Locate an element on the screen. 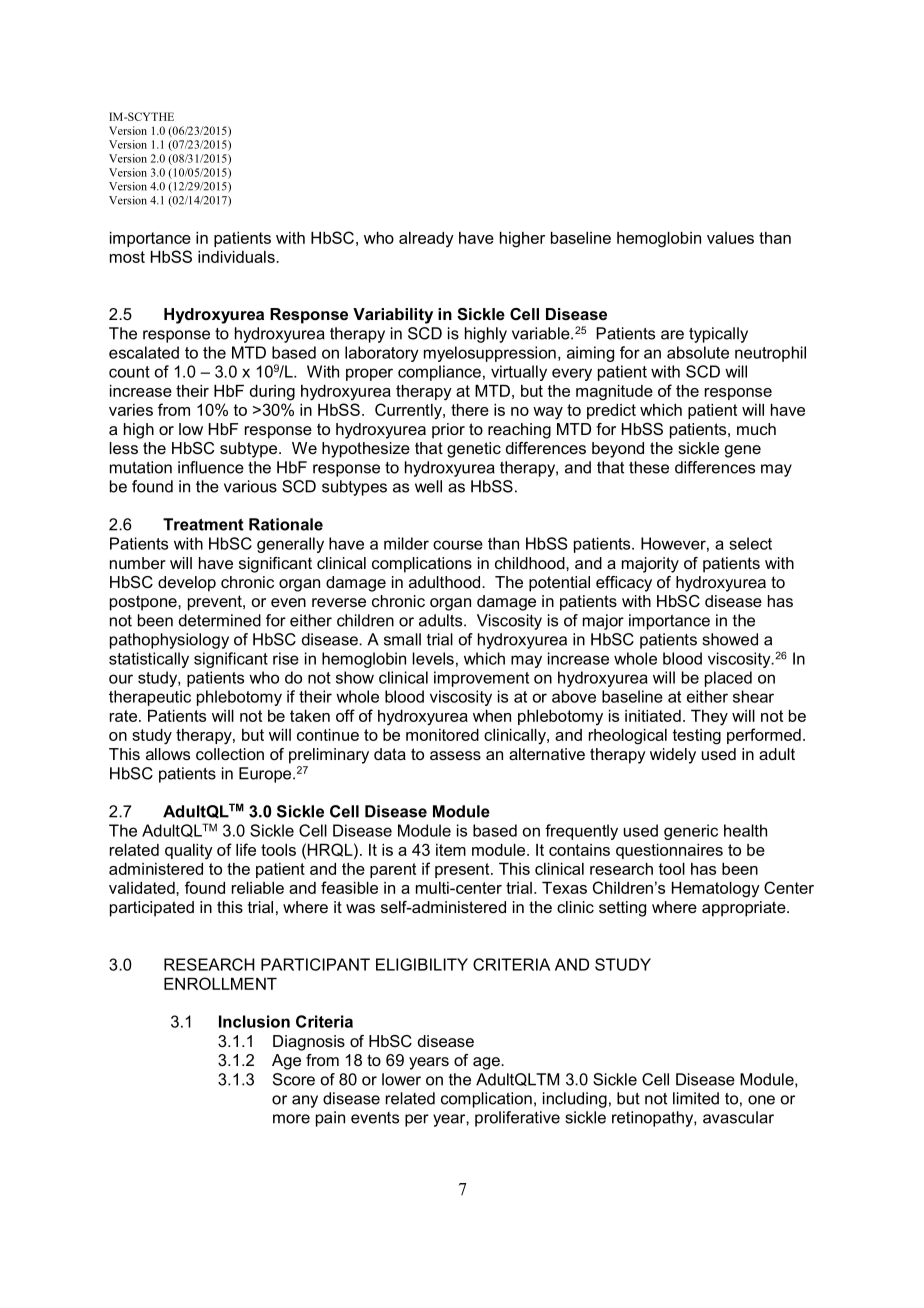 The width and height of the screenshot is (924, 1308). course is located at coordinates (458, 545).
